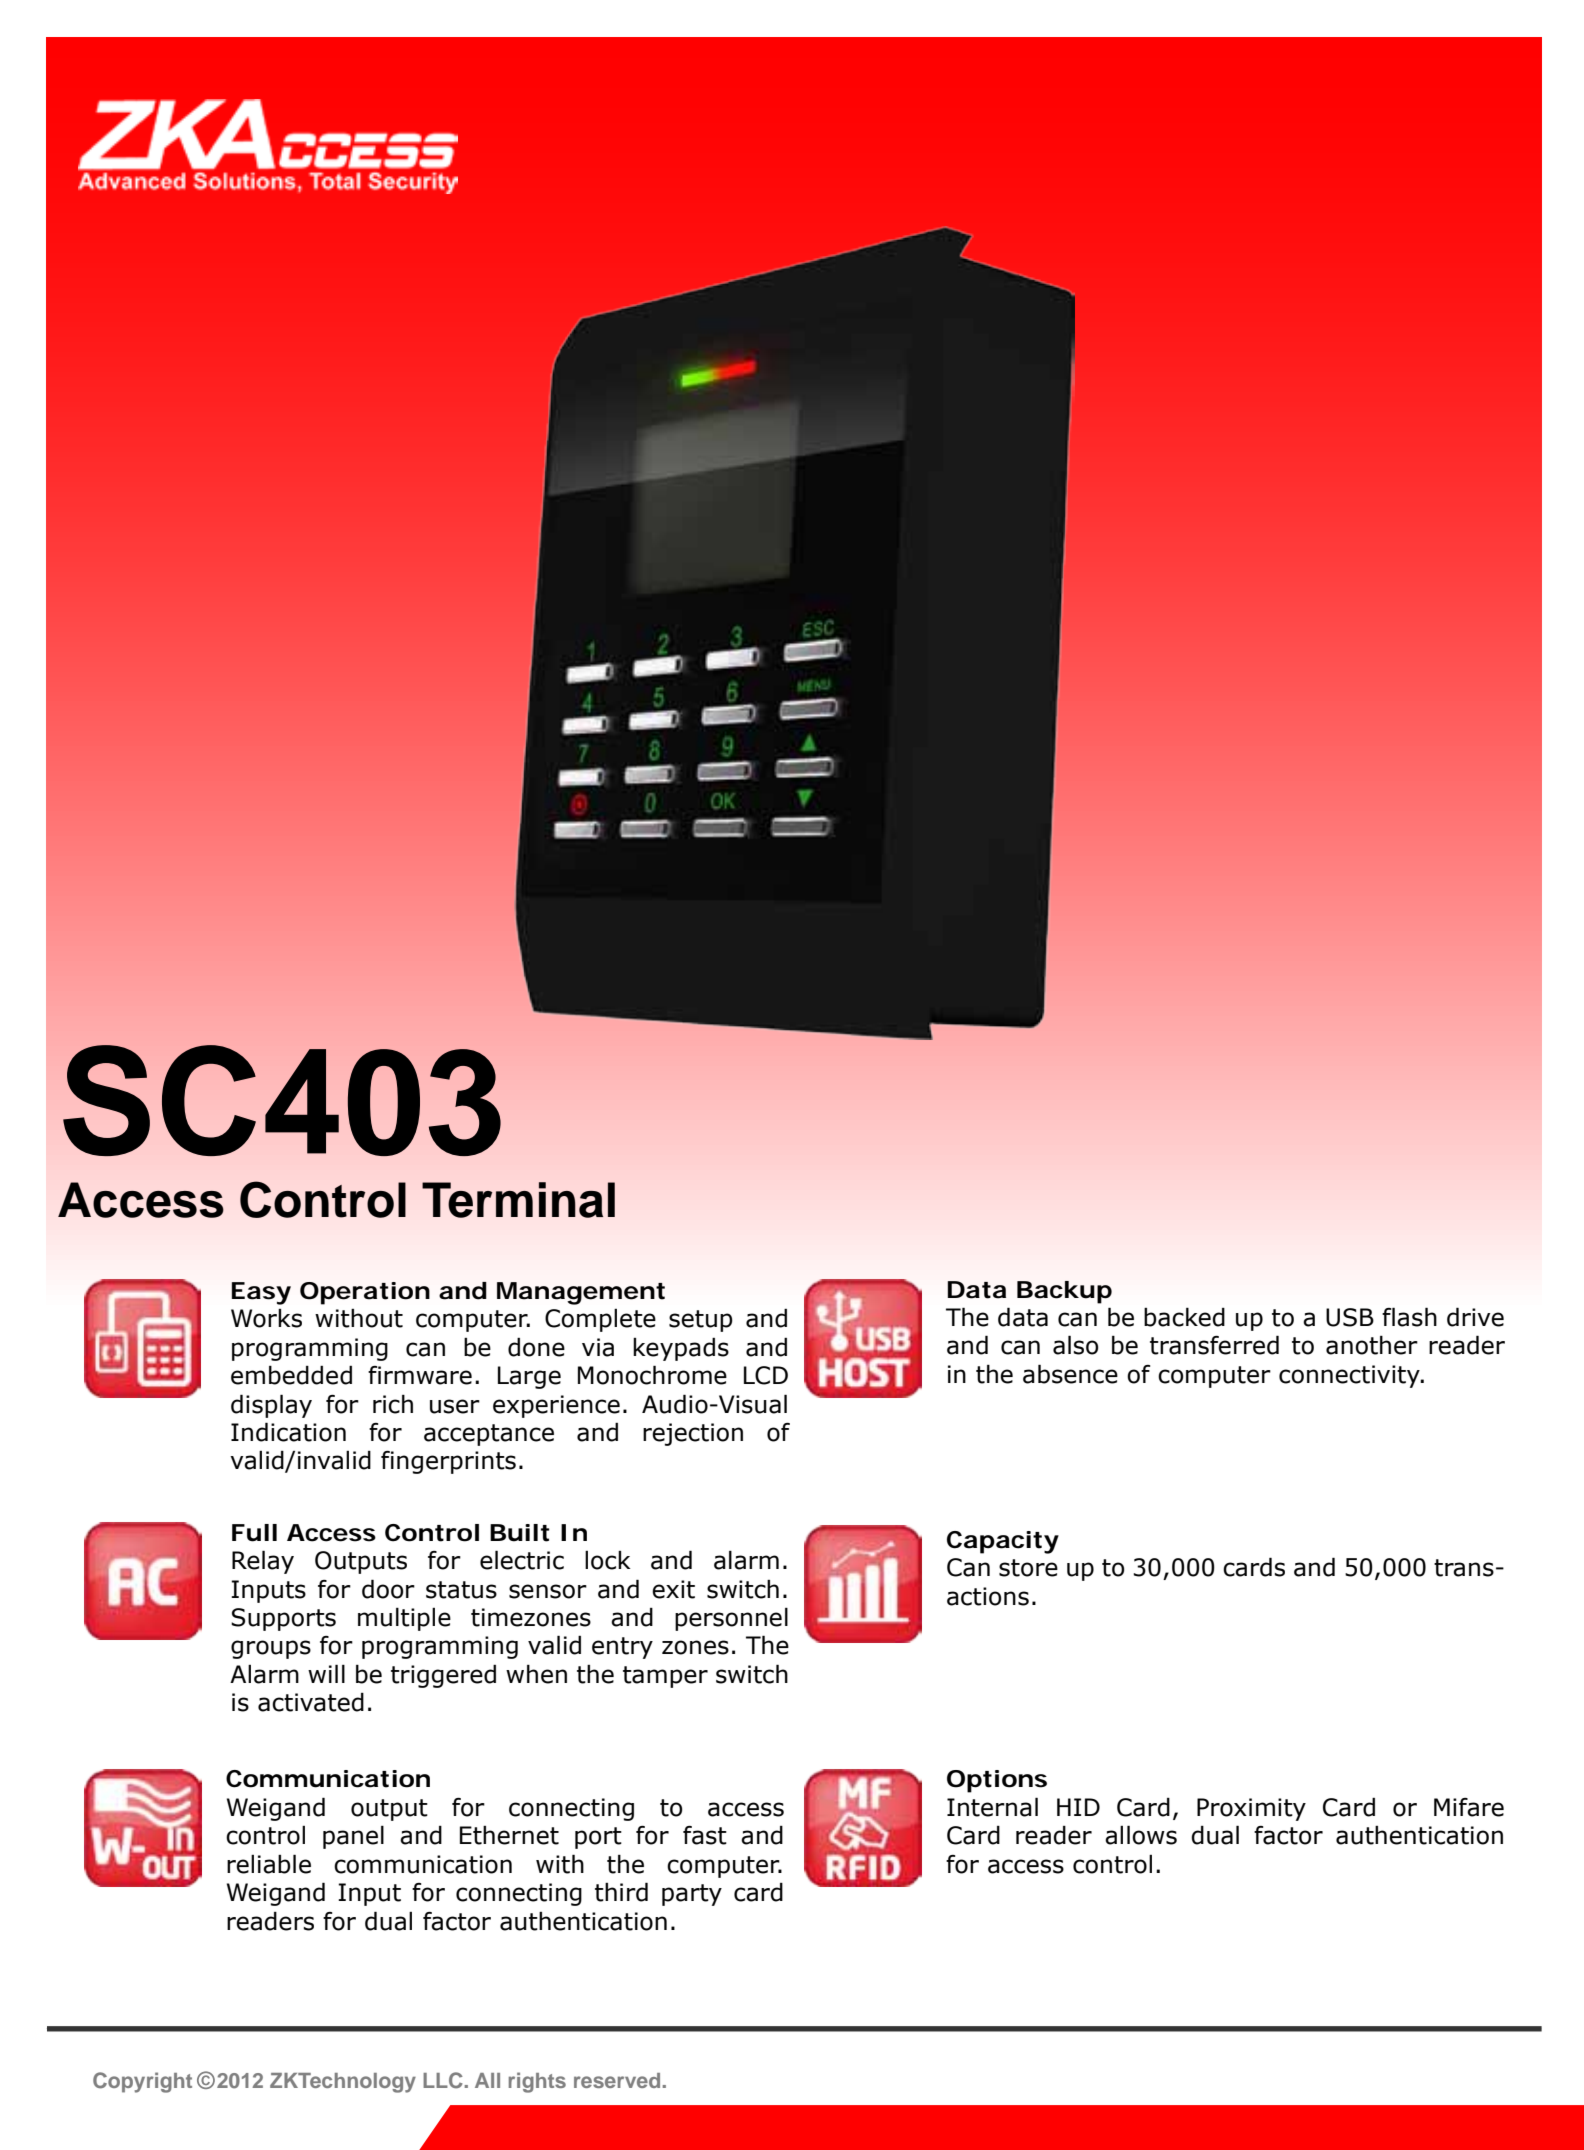  I want to click on rejection, so click(693, 1434).
